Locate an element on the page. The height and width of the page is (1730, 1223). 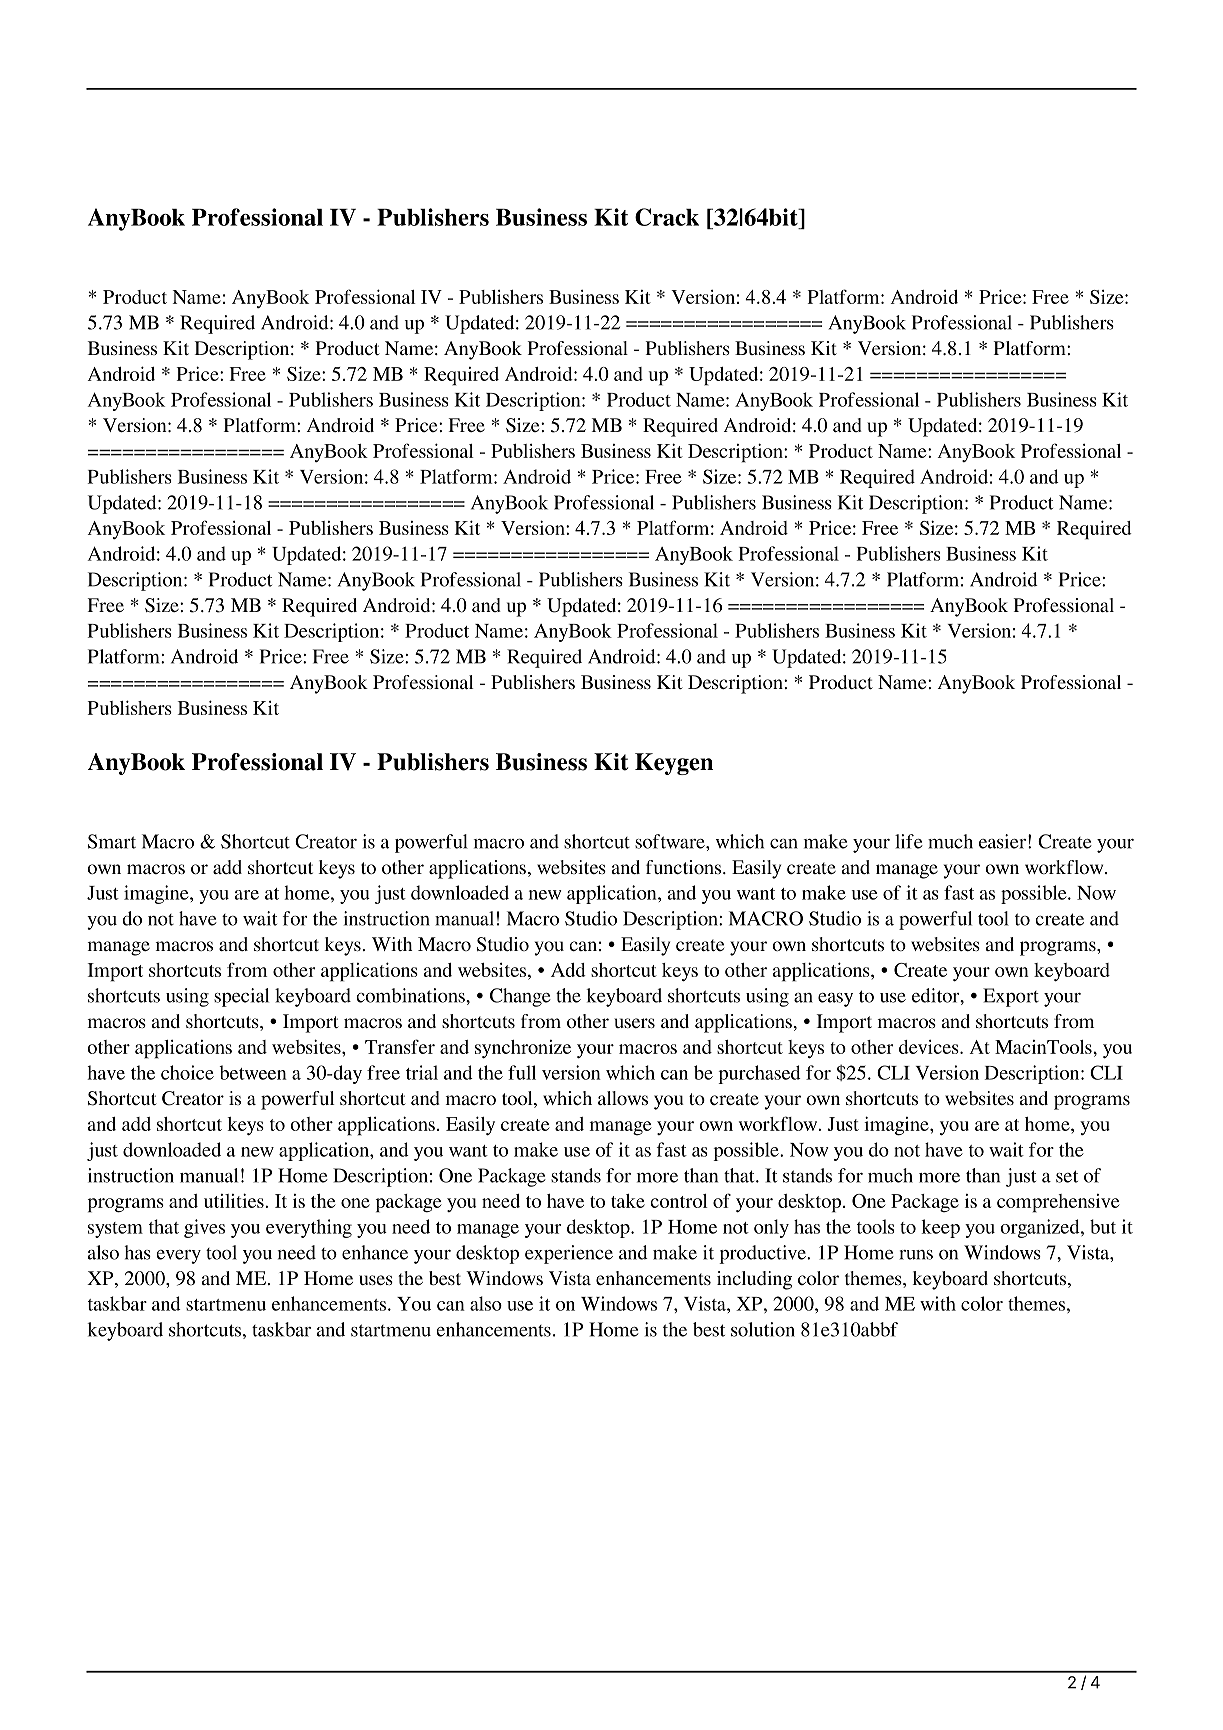
Keygen is located at coordinates (674, 764).
